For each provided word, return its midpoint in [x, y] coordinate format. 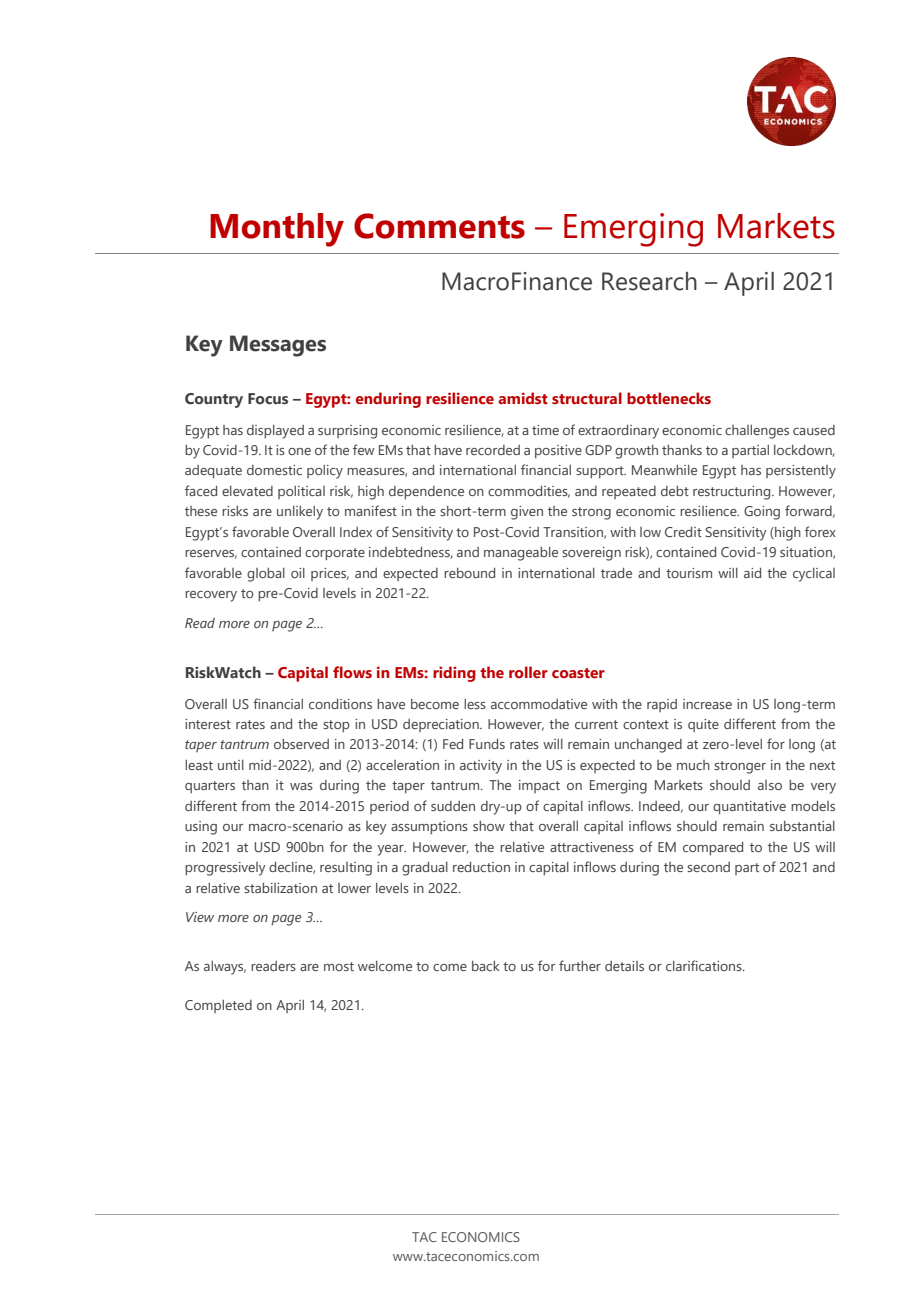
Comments [439, 226]
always [225, 968]
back [486, 966]
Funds [487, 744]
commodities [529, 492]
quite [703, 725]
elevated [247, 491]
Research [649, 281]
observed [301, 744]
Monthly [277, 230]
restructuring [733, 493]
